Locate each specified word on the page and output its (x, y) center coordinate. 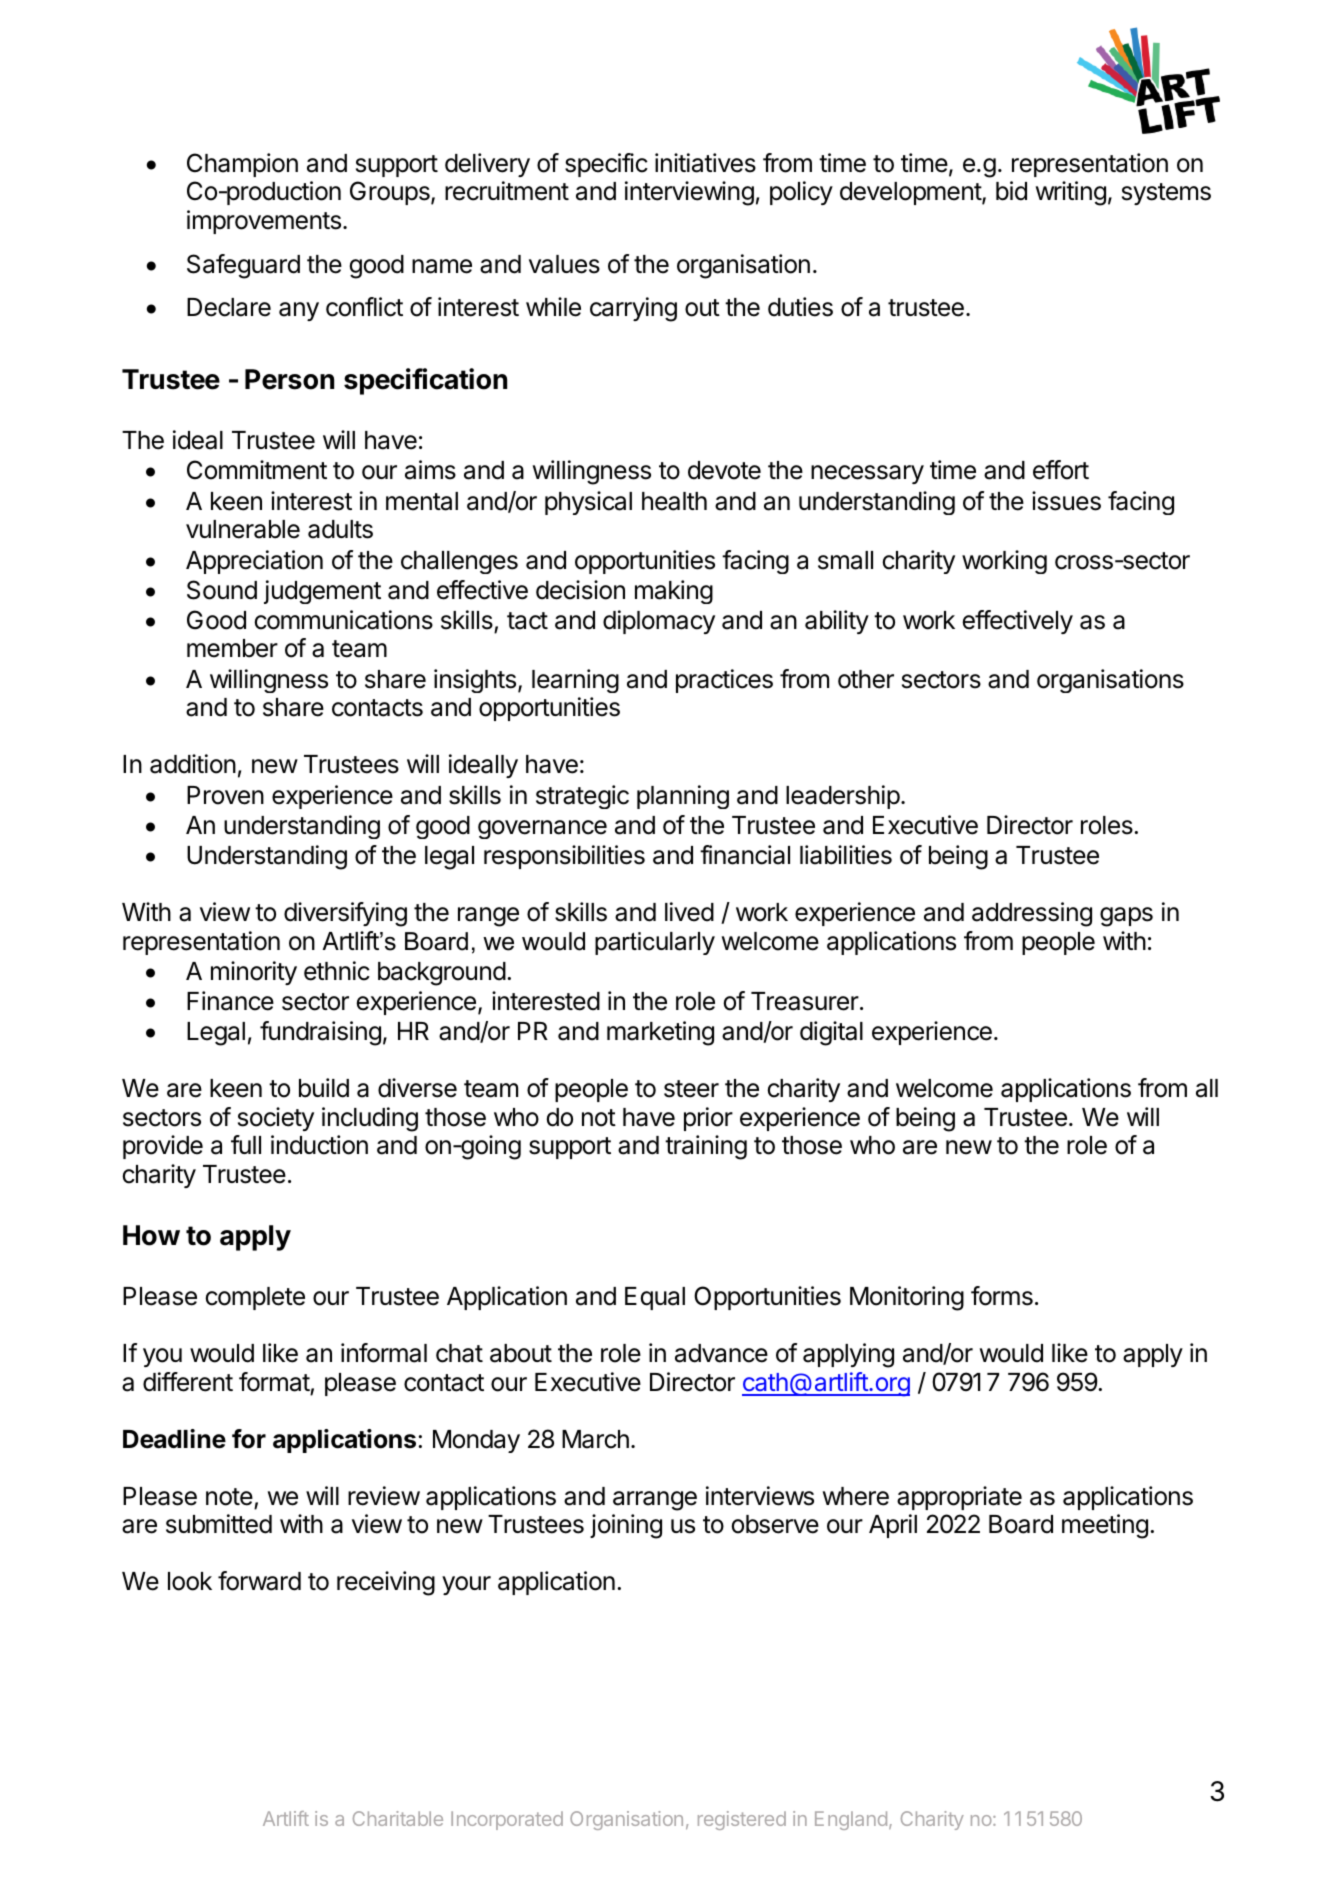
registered (742, 1820)
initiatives (705, 163)
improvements (264, 222)
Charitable (398, 1818)
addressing (1032, 914)
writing (1071, 193)
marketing (660, 1033)
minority (254, 973)
